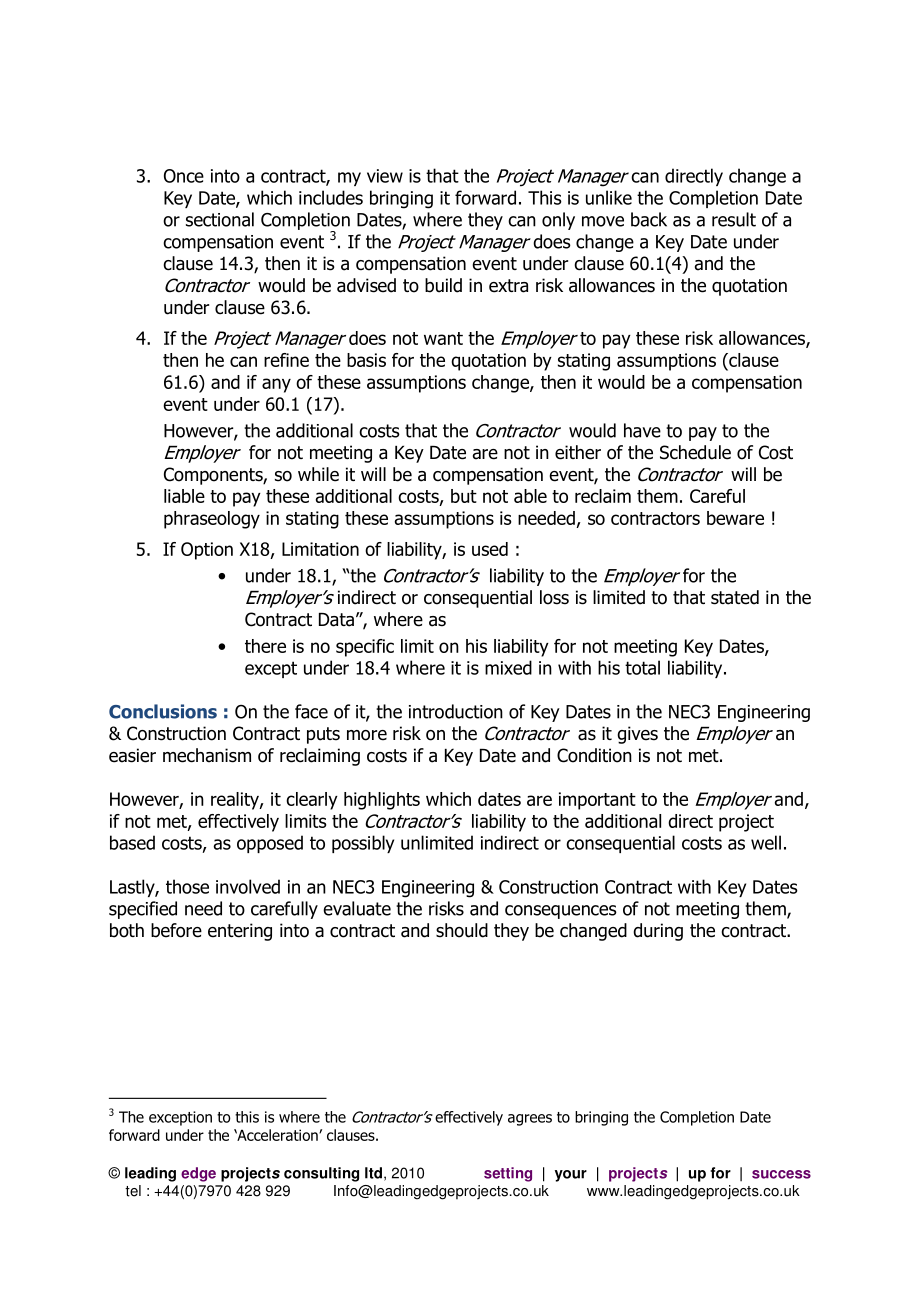  Describe the element at coordinates (735, 518) in the screenshot. I see `beware` at that location.
